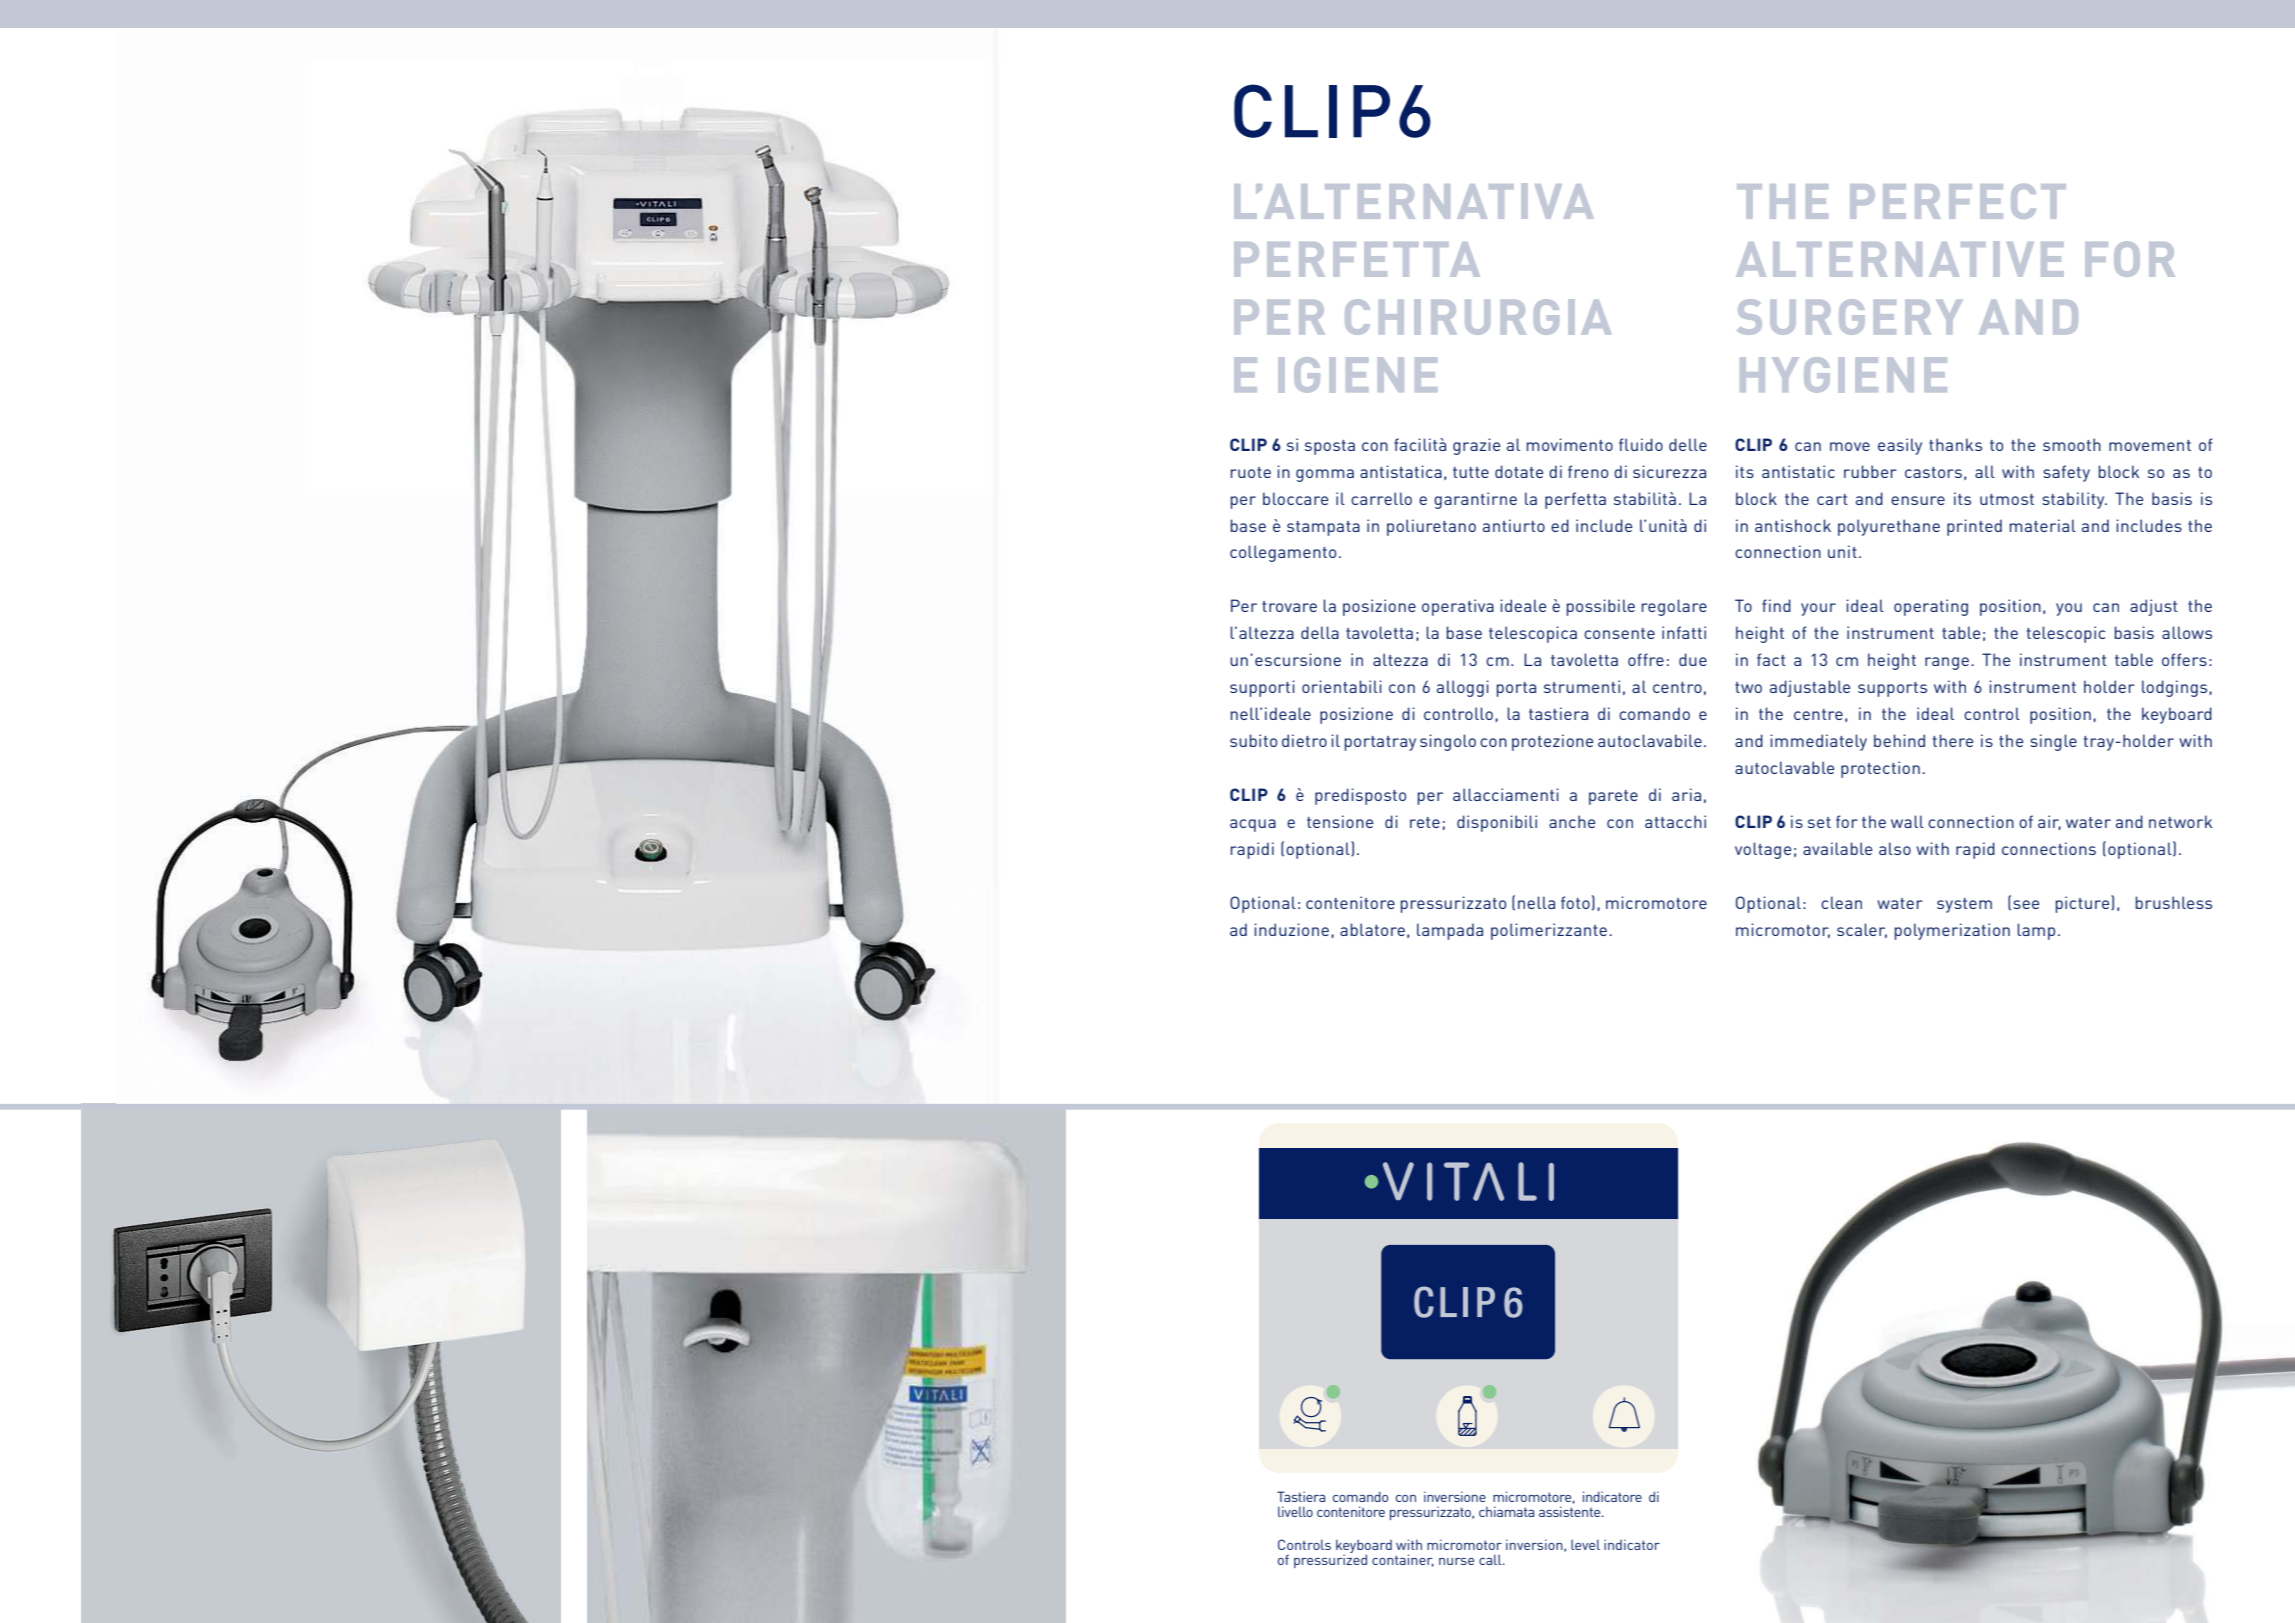 The height and width of the screenshot is (1623, 2295). Describe the element at coordinates (1849, 317) in the screenshot. I see `SURGERY` at that location.
